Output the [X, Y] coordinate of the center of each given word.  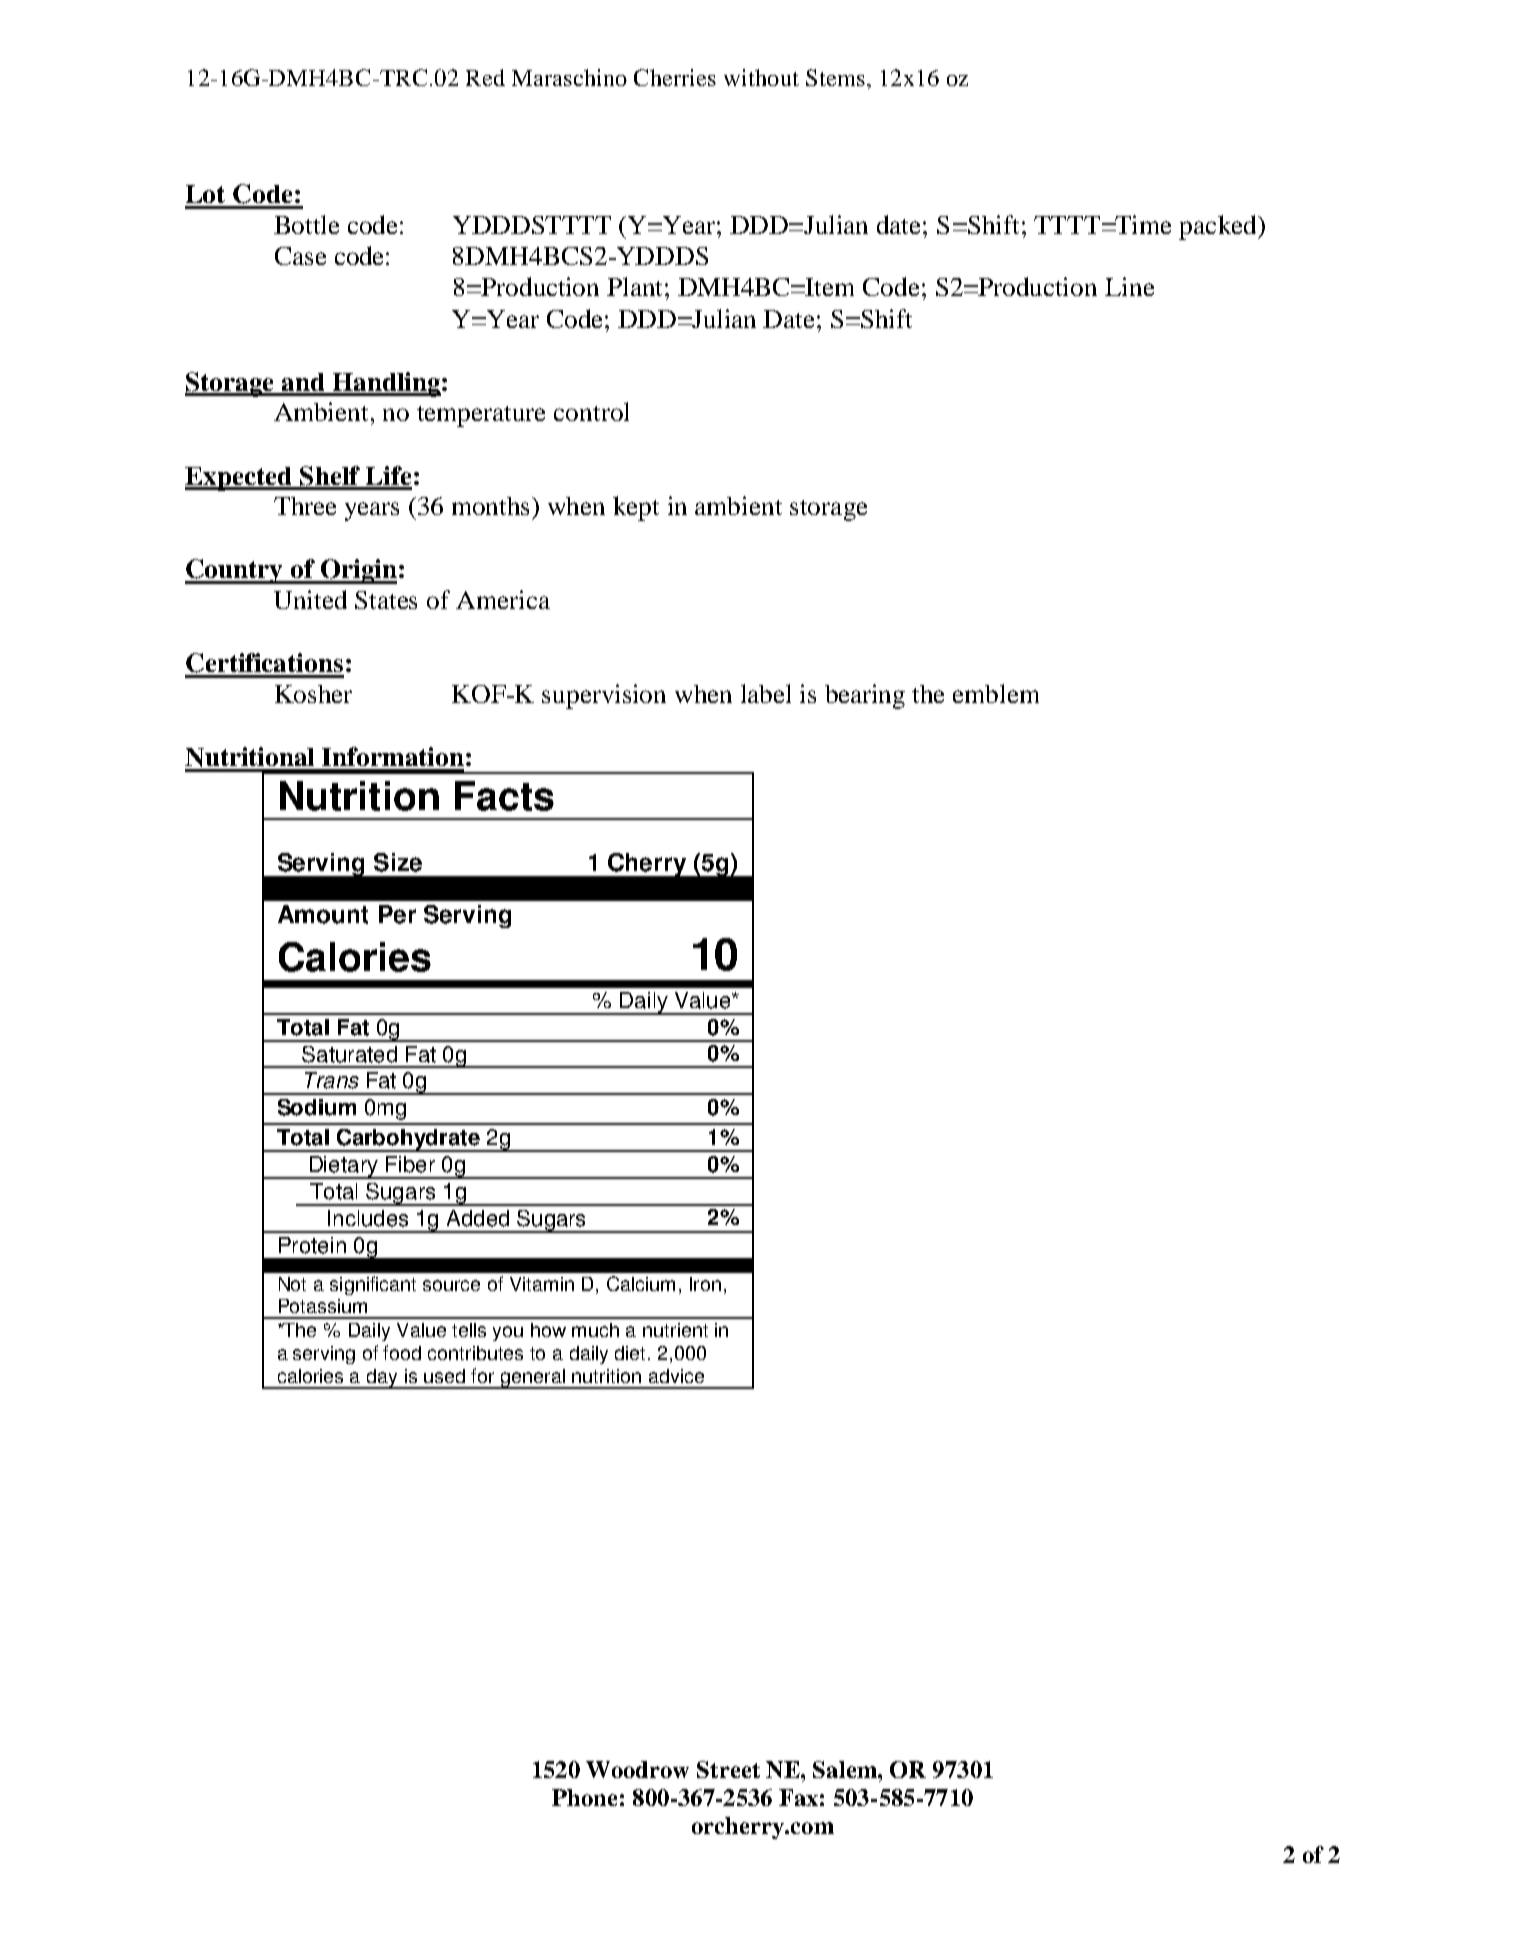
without [761, 77]
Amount [323, 914]
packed [1219, 227]
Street [728, 1769]
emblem [996, 693]
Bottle [306, 224]
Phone [584, 1797]
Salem [846, 1769]
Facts [504, 796]
